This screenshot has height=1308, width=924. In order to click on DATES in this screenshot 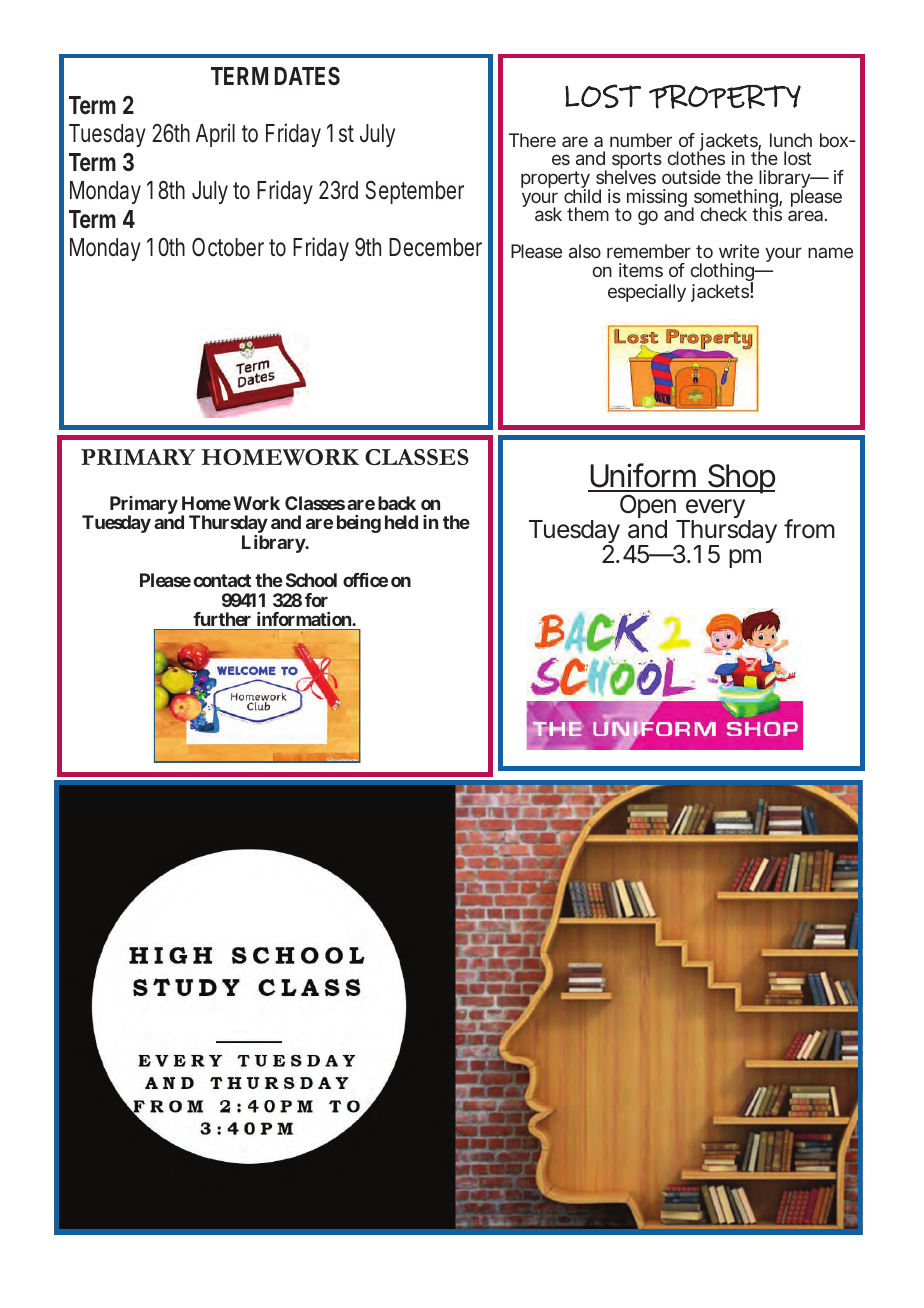, I will do `click(307, 76)`.
